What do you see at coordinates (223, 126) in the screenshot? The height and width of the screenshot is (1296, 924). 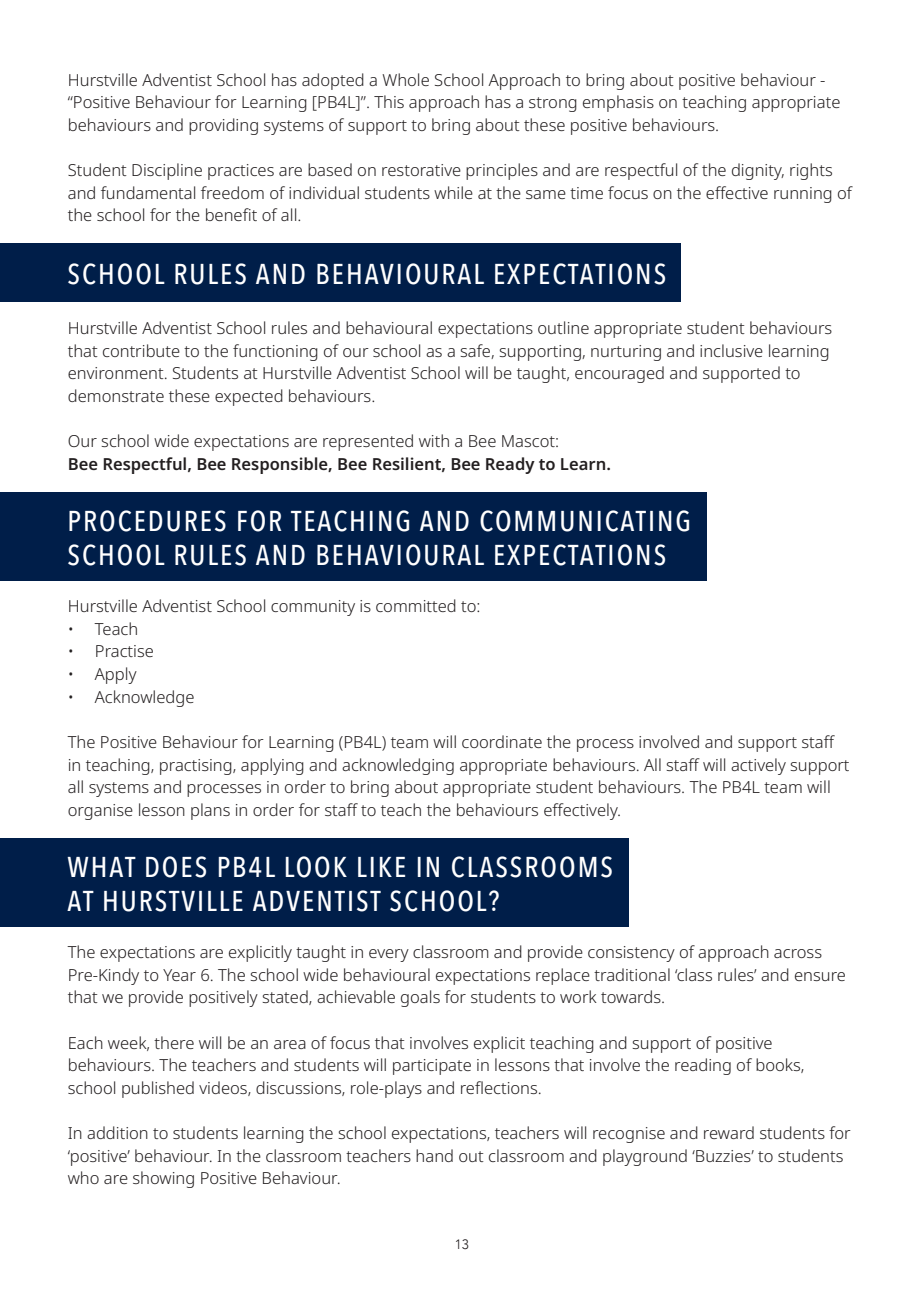 I see `providing` at bounding box center [223, 126].
